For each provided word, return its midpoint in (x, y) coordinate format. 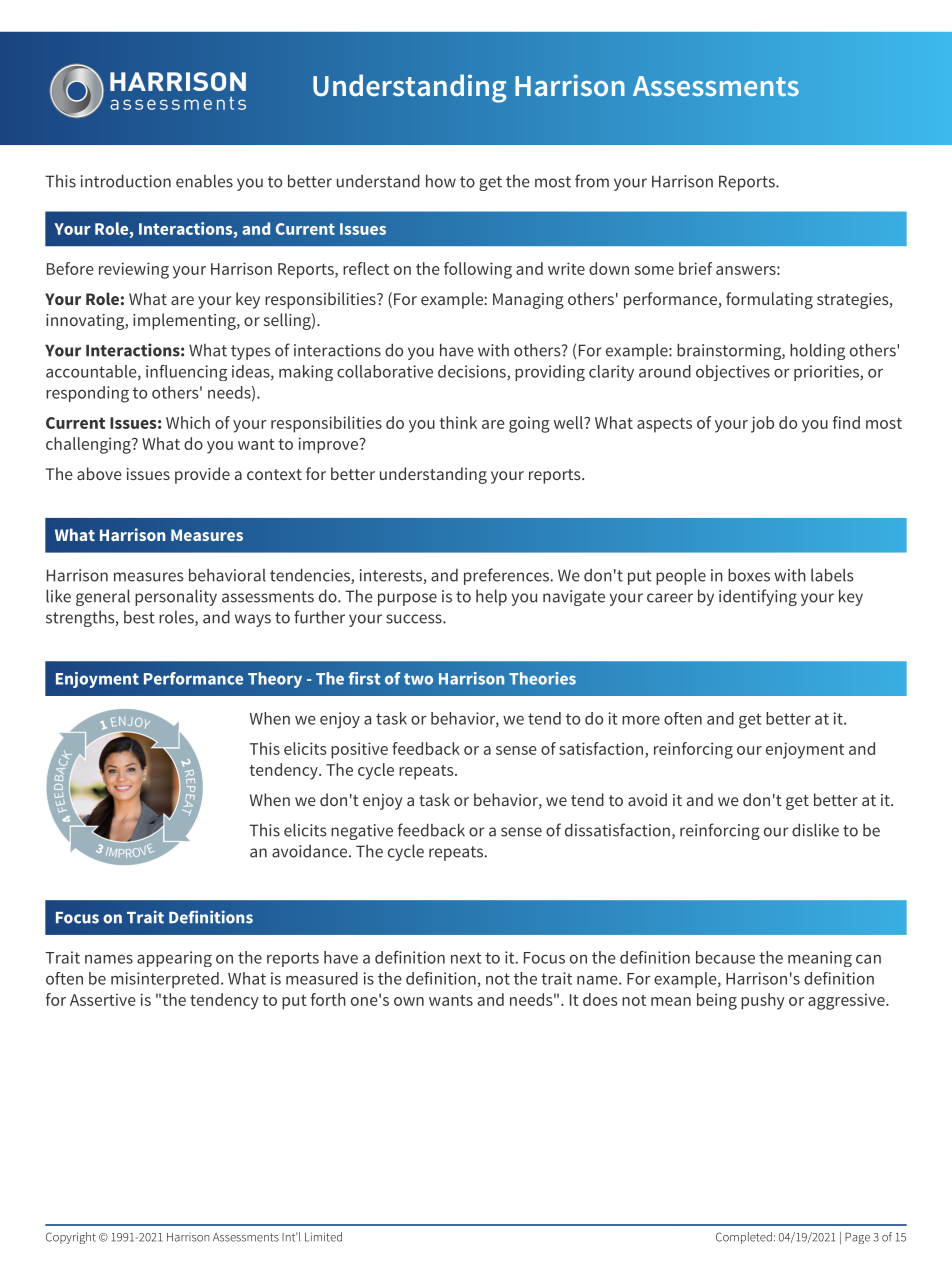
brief (695, 268)
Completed (744, 1238)
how (441, 181)
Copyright (71, 1238)
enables (204, 181)
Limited (323, 1237)
